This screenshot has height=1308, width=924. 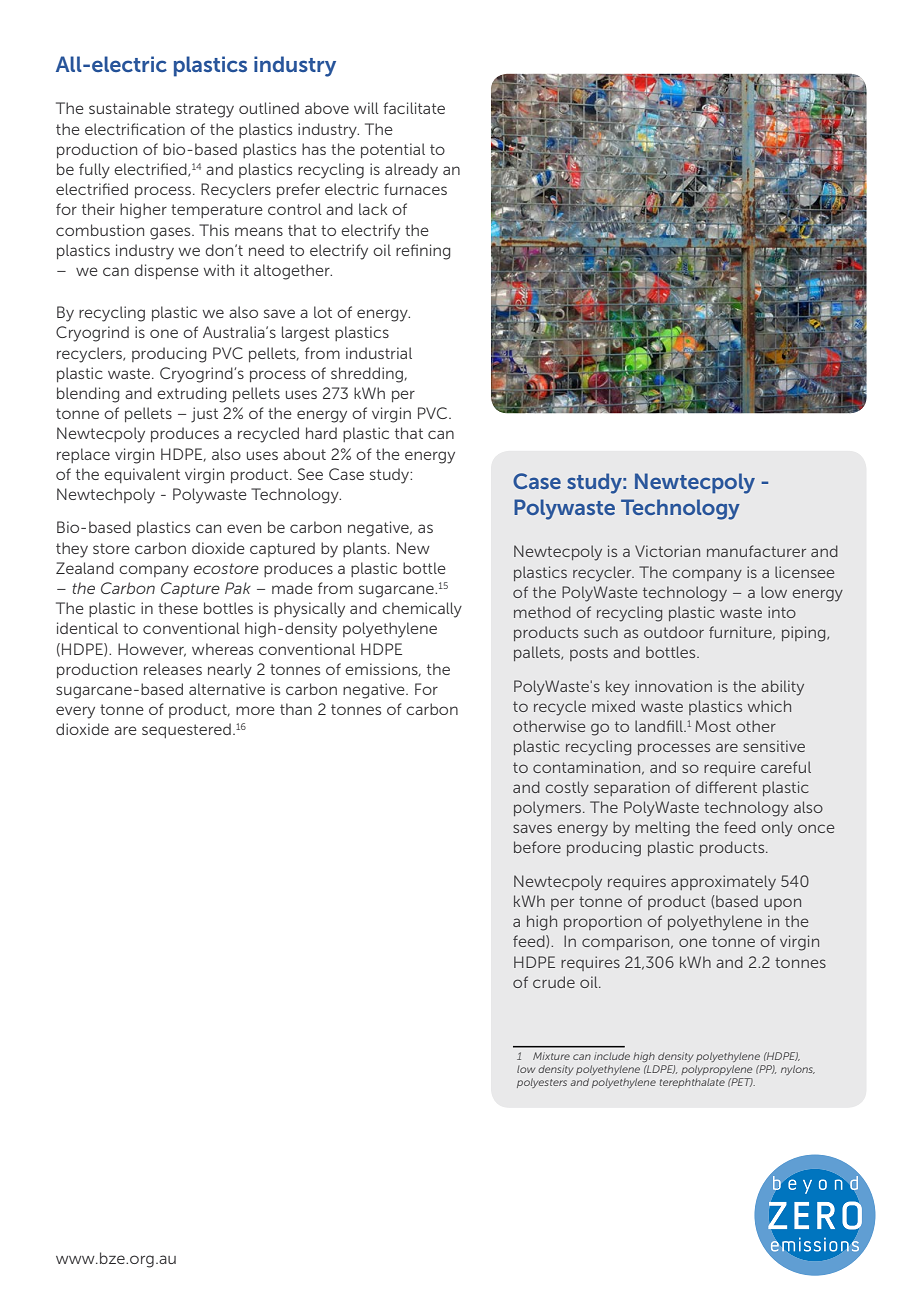 I want to click on extruding, so click(x=191, y=395).
